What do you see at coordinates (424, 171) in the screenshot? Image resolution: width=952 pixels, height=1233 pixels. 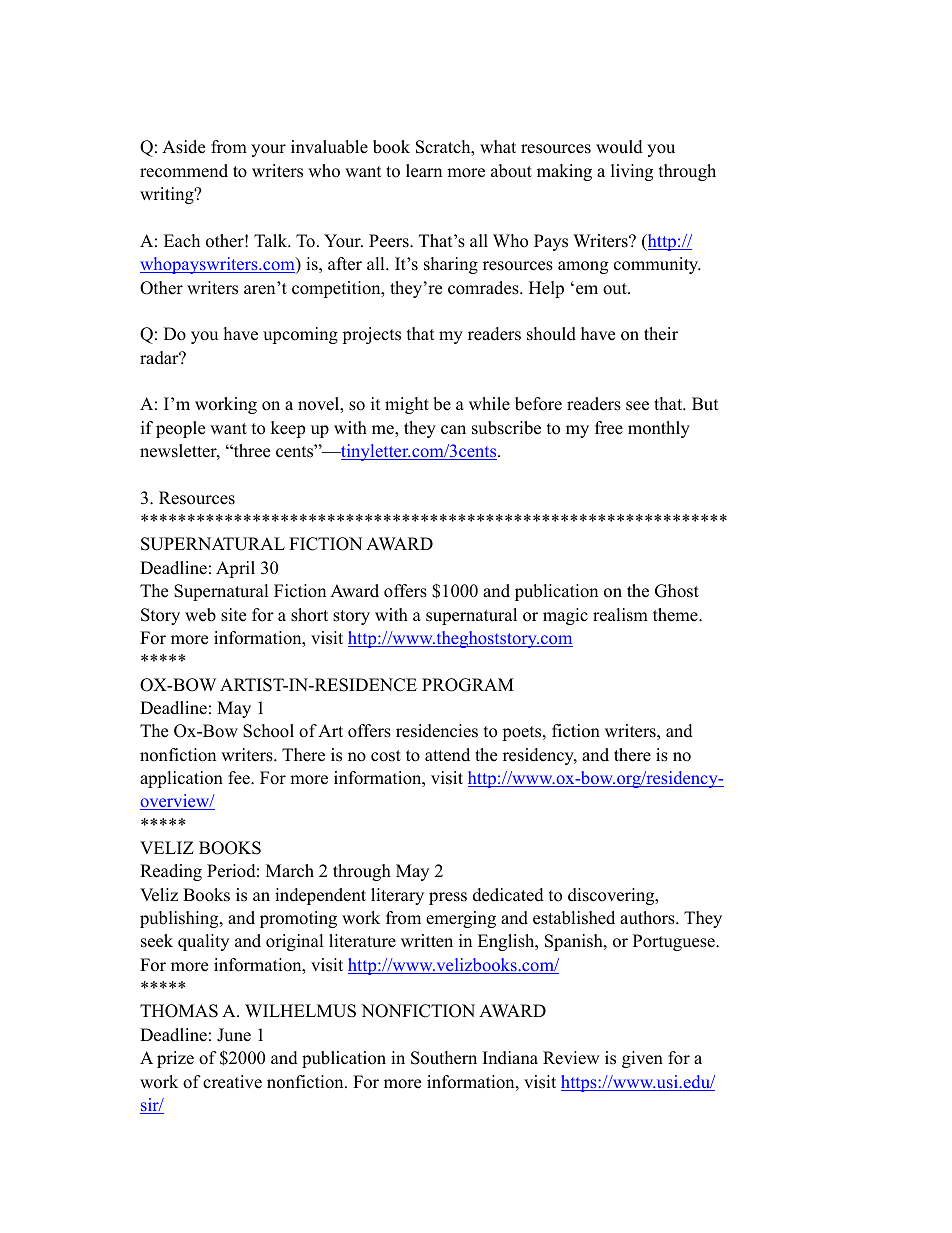 I see `learn` at bounding box center [424, 171].
